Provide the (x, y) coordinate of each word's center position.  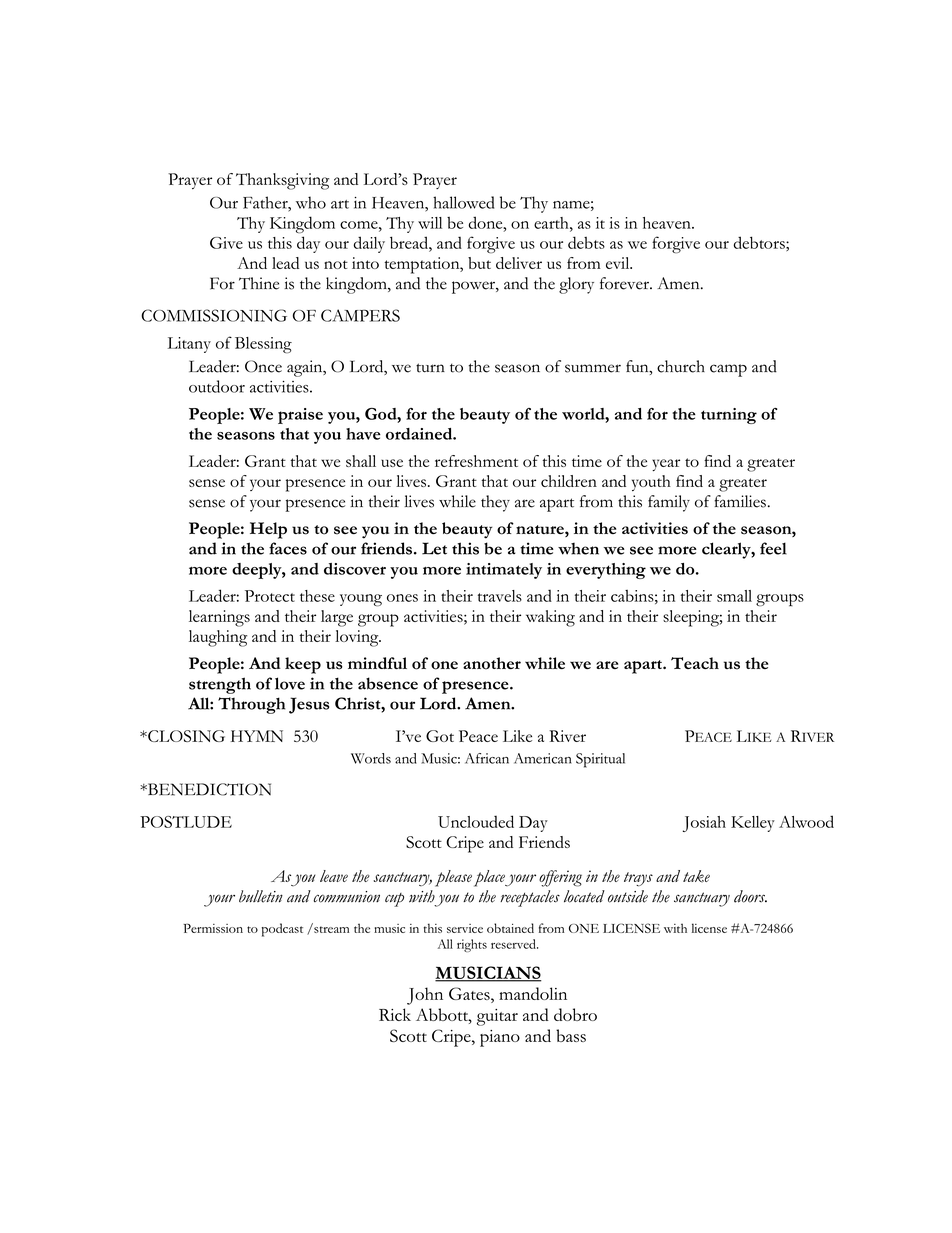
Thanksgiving (282, 181)
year (666, 465)
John (425, 996)
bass (571, 1035)
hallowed (463, 202)
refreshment (476, 461)
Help (268, 530)
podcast (282, 930)
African (487, 758)
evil (619, 263)
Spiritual (600, 760)
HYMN (257, 736)
